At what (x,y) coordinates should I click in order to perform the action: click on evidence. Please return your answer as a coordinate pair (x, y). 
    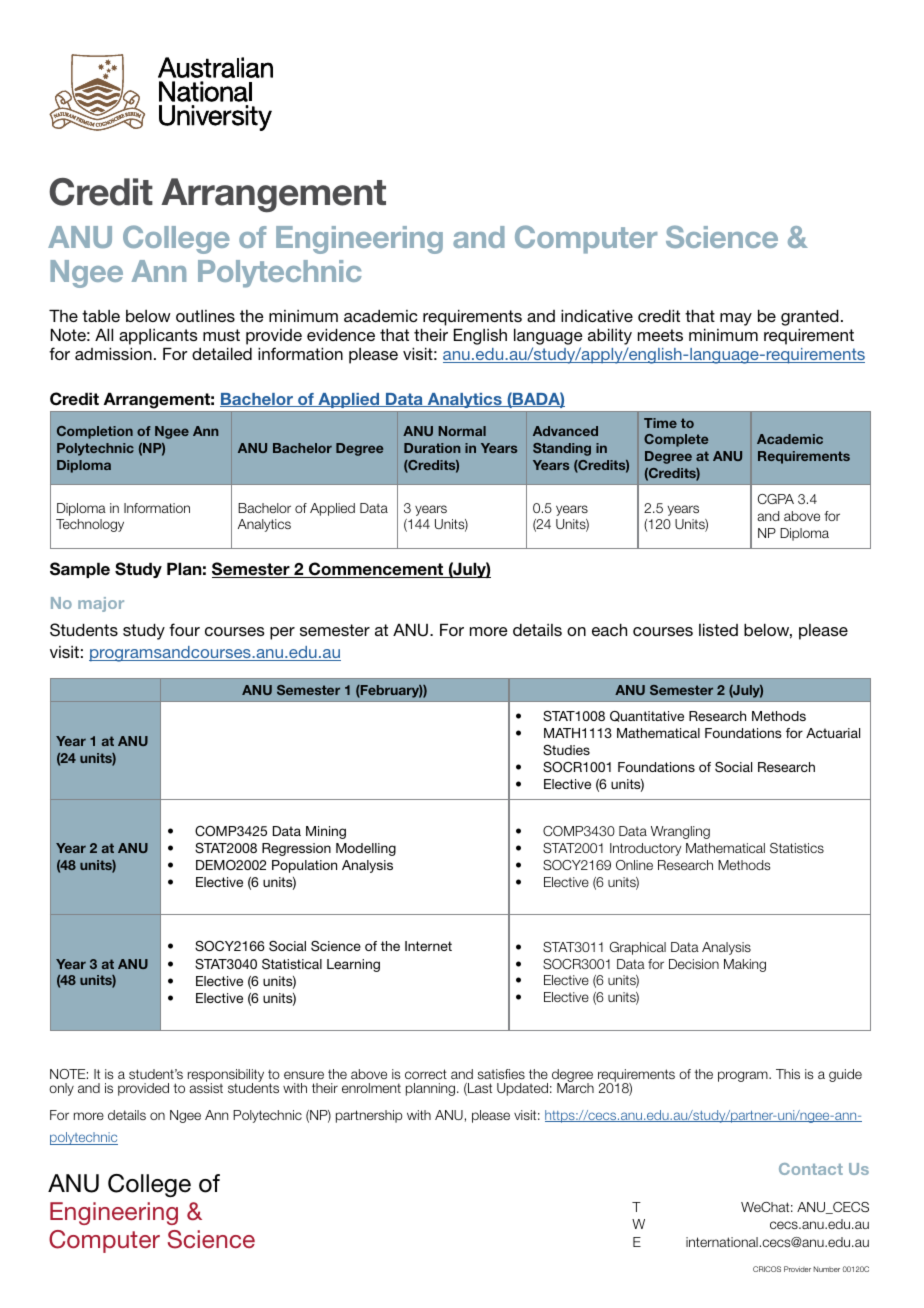
    Looking at the image, I should click on (341, 334).
